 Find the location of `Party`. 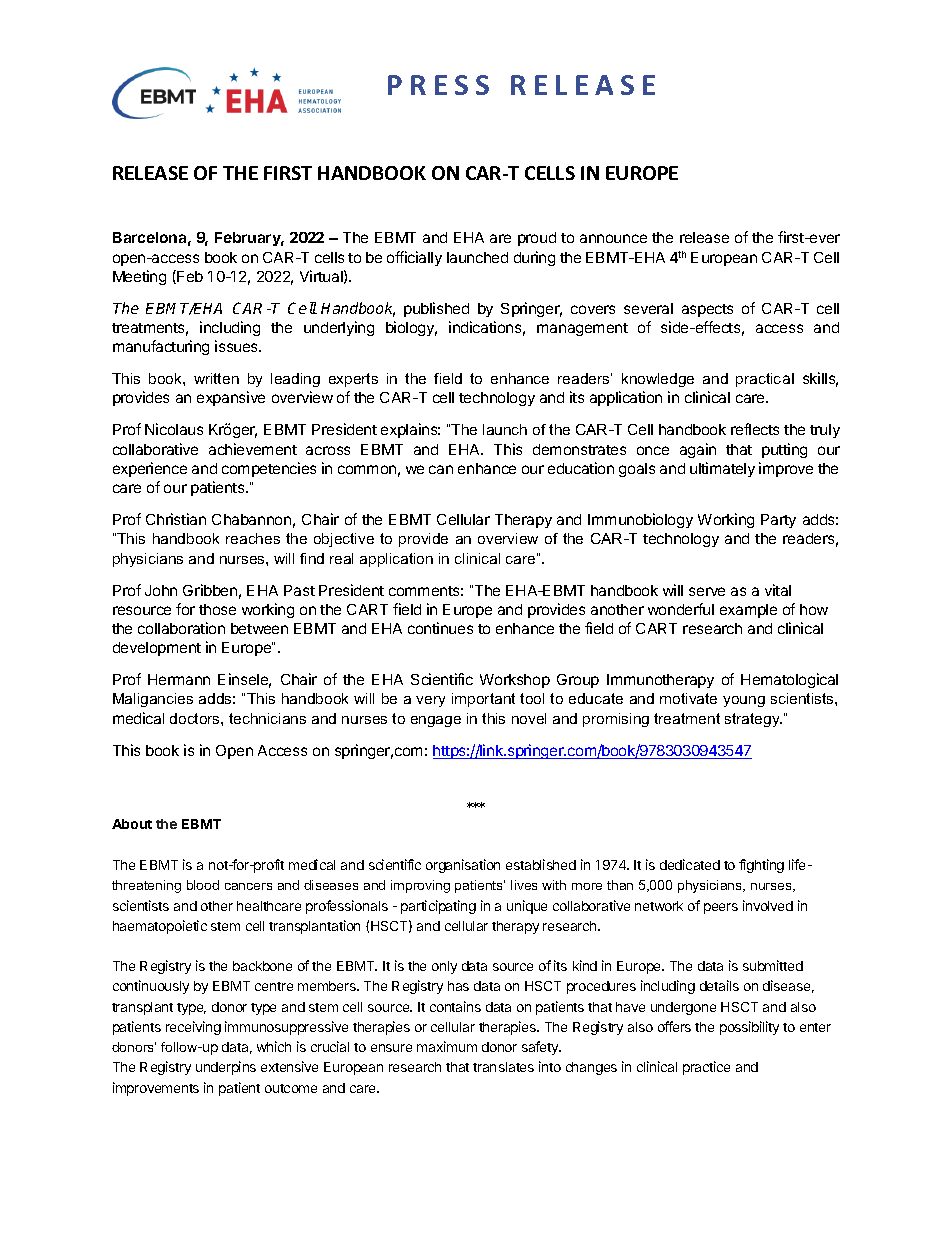

Party is located at coordinates (778, 521).
